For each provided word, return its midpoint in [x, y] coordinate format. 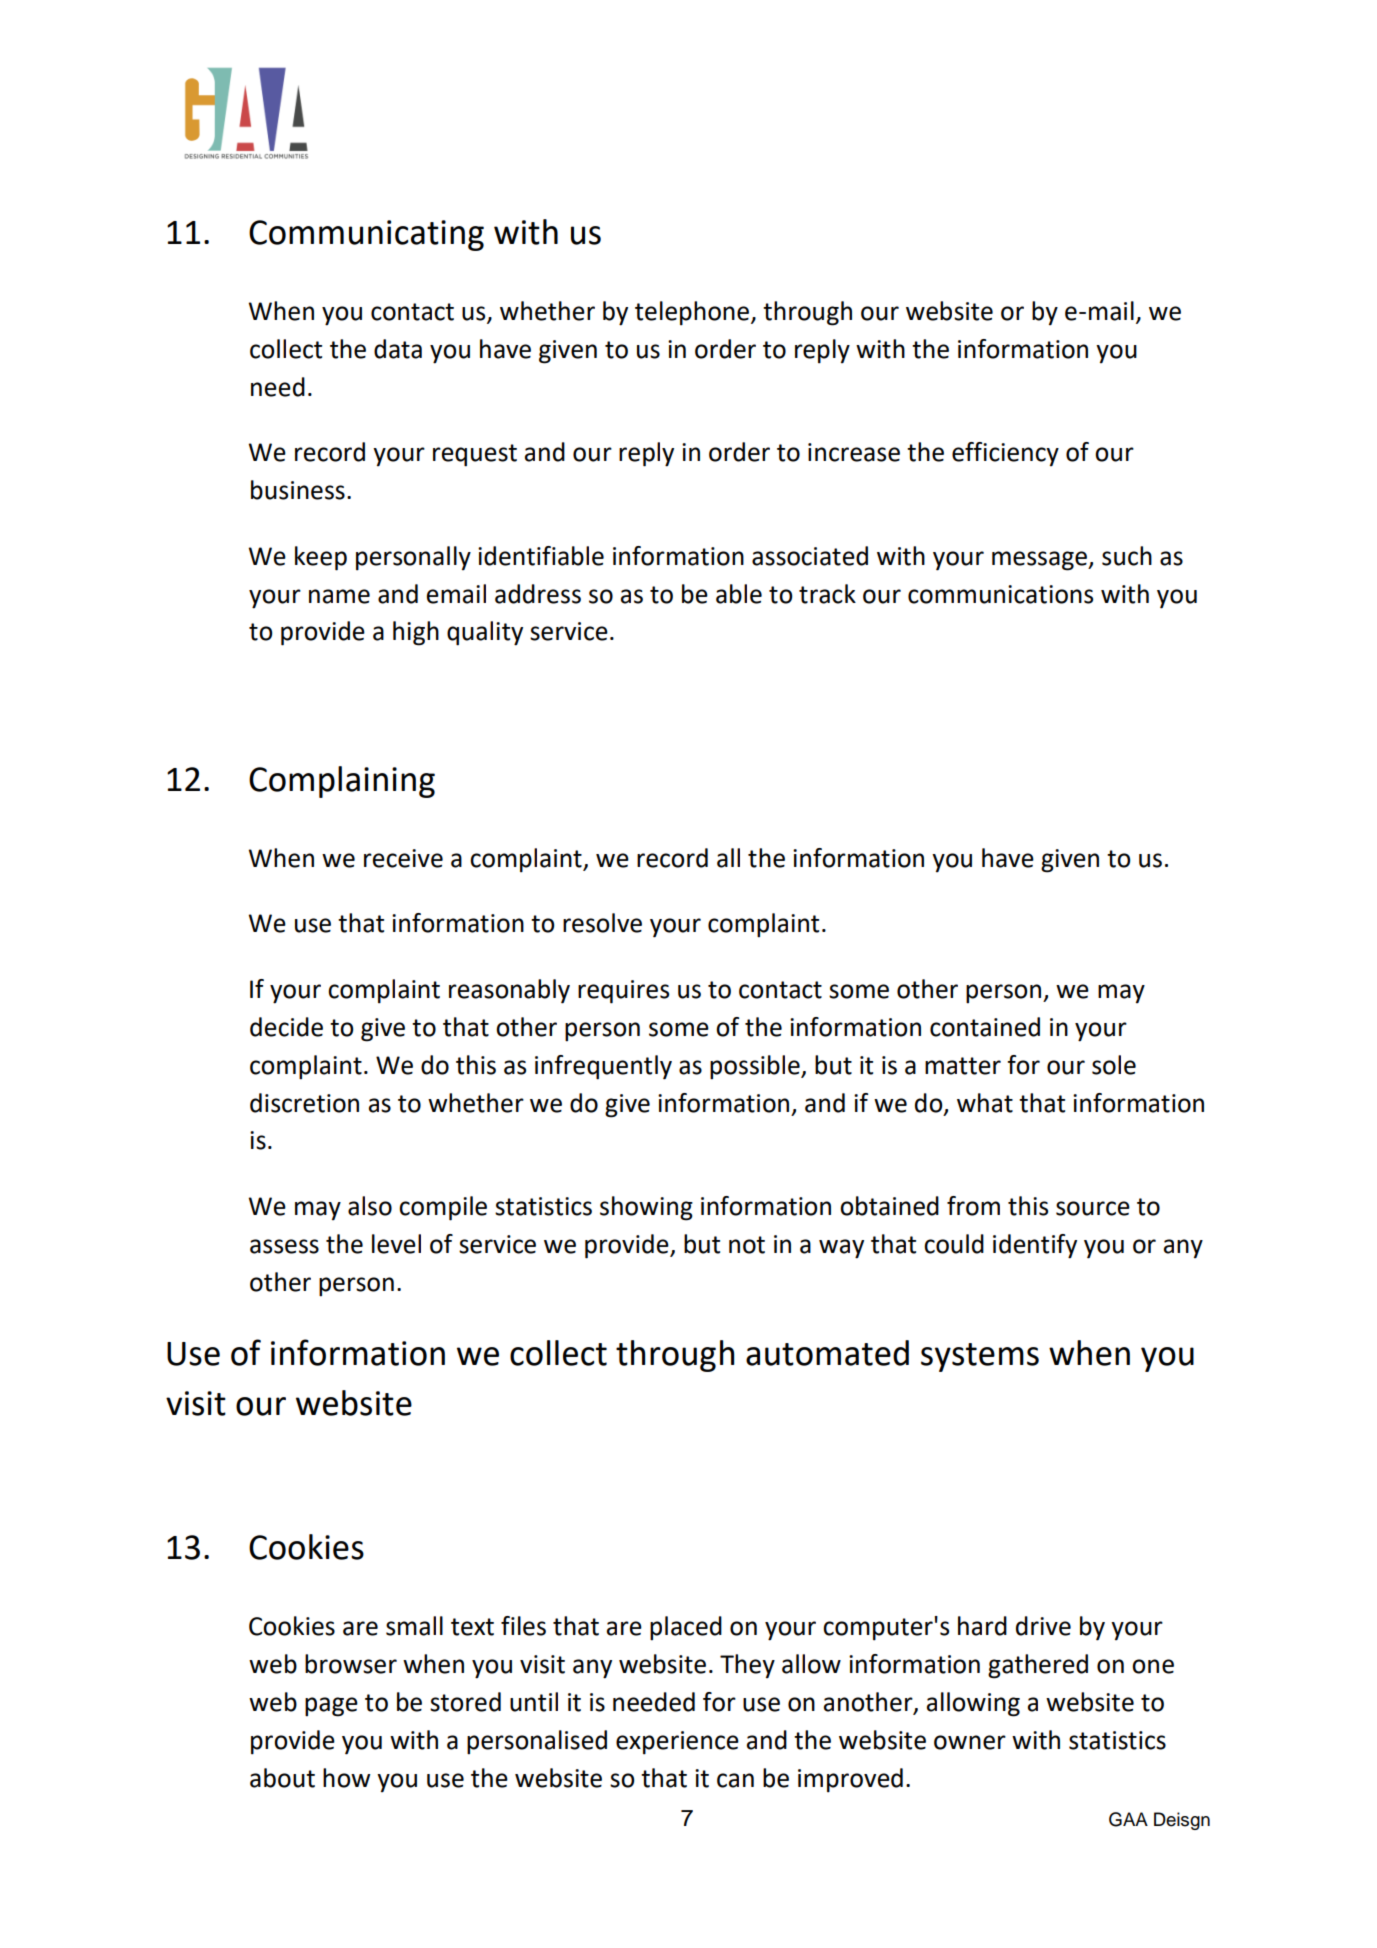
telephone [693, 313]
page [331, 1707]
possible [756, 1067]
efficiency [1005, 454]
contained [985, 1027]
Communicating [366, 235]
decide [286, 1027]
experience [677, 1743]
